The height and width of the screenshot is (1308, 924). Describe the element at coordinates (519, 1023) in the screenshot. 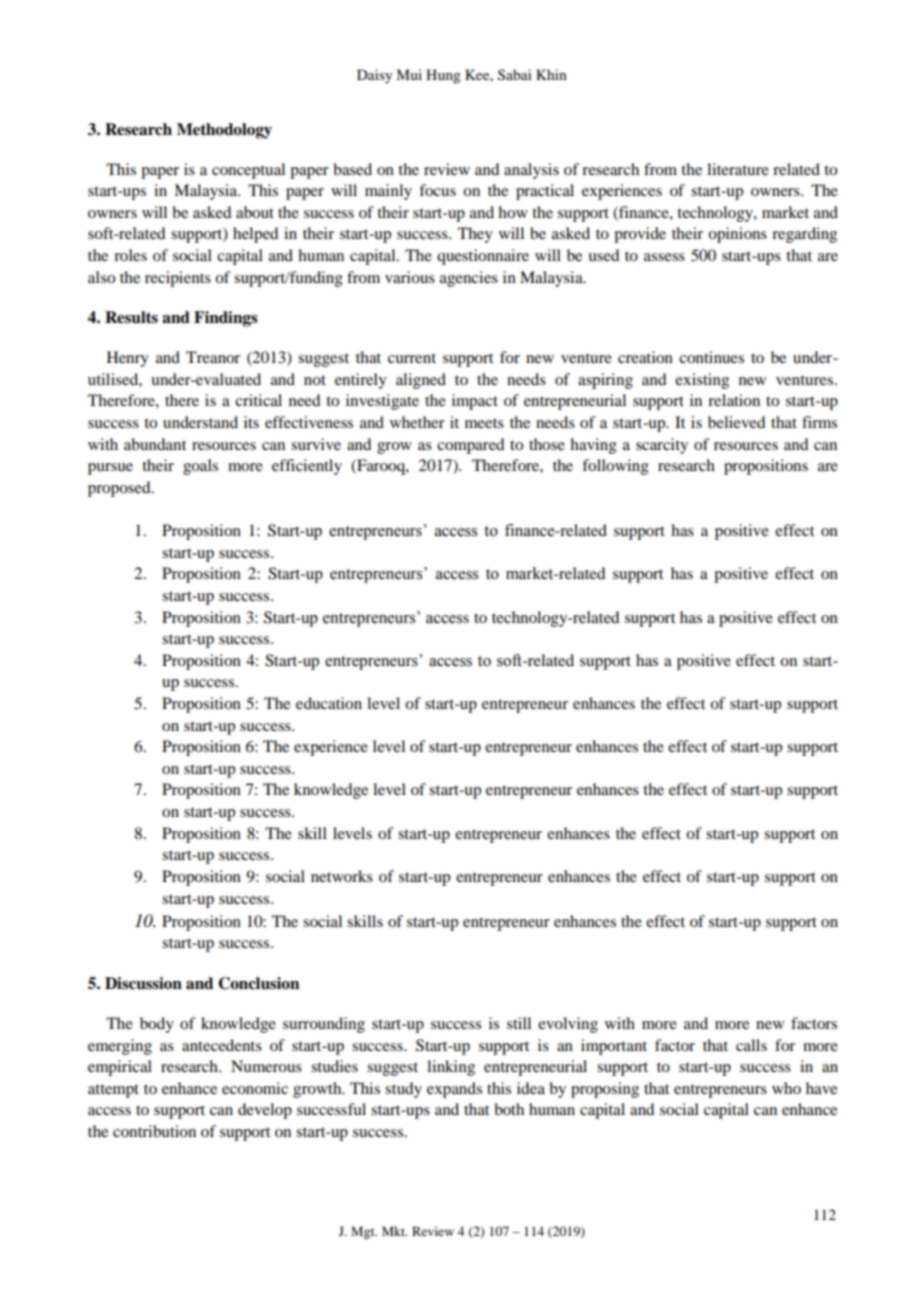

I see `still` at that location.
